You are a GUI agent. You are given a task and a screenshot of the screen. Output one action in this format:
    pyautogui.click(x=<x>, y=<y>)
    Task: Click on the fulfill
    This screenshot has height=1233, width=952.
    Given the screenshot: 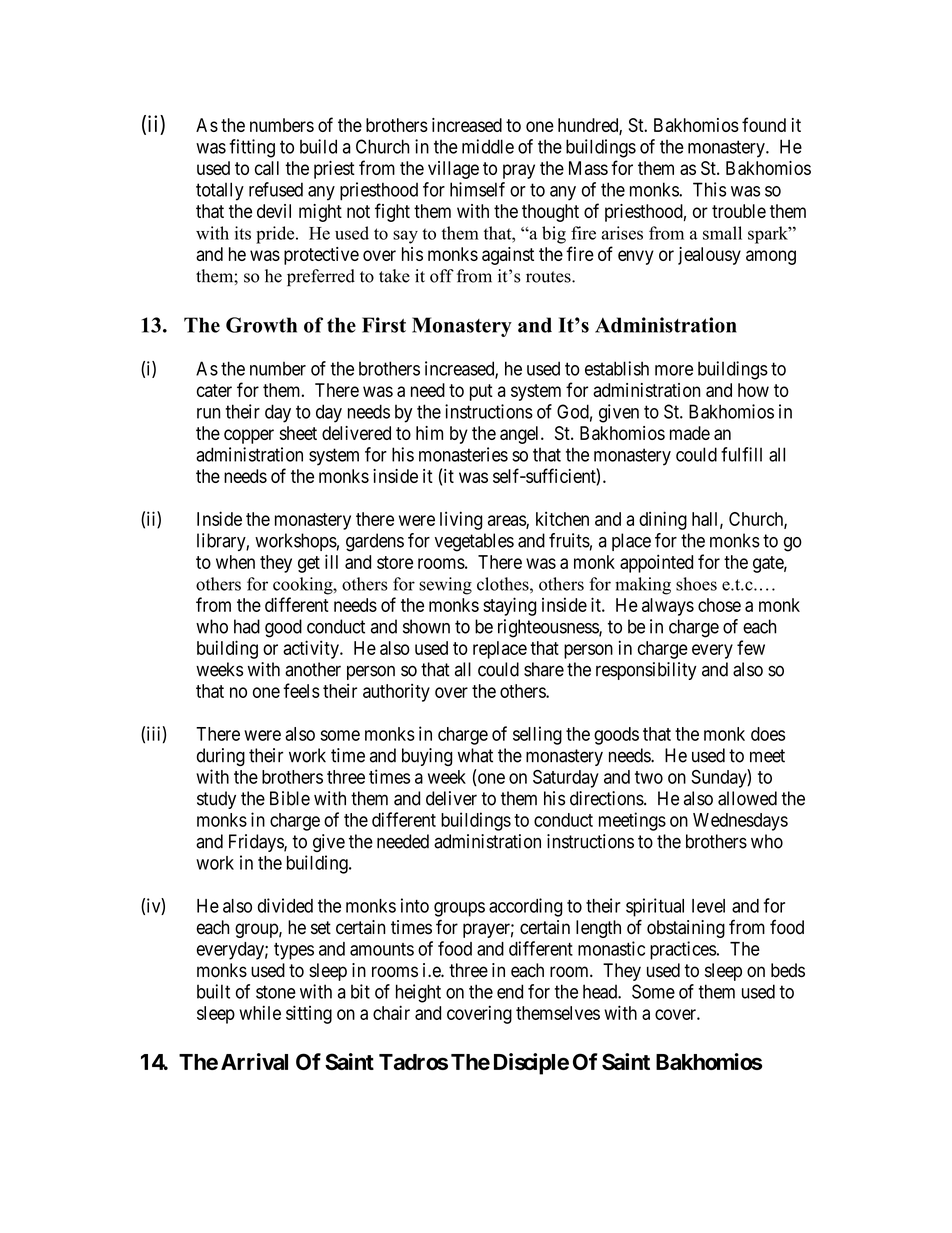 What is the action you would take?
    pyautogui.click(x=741, y=454)
